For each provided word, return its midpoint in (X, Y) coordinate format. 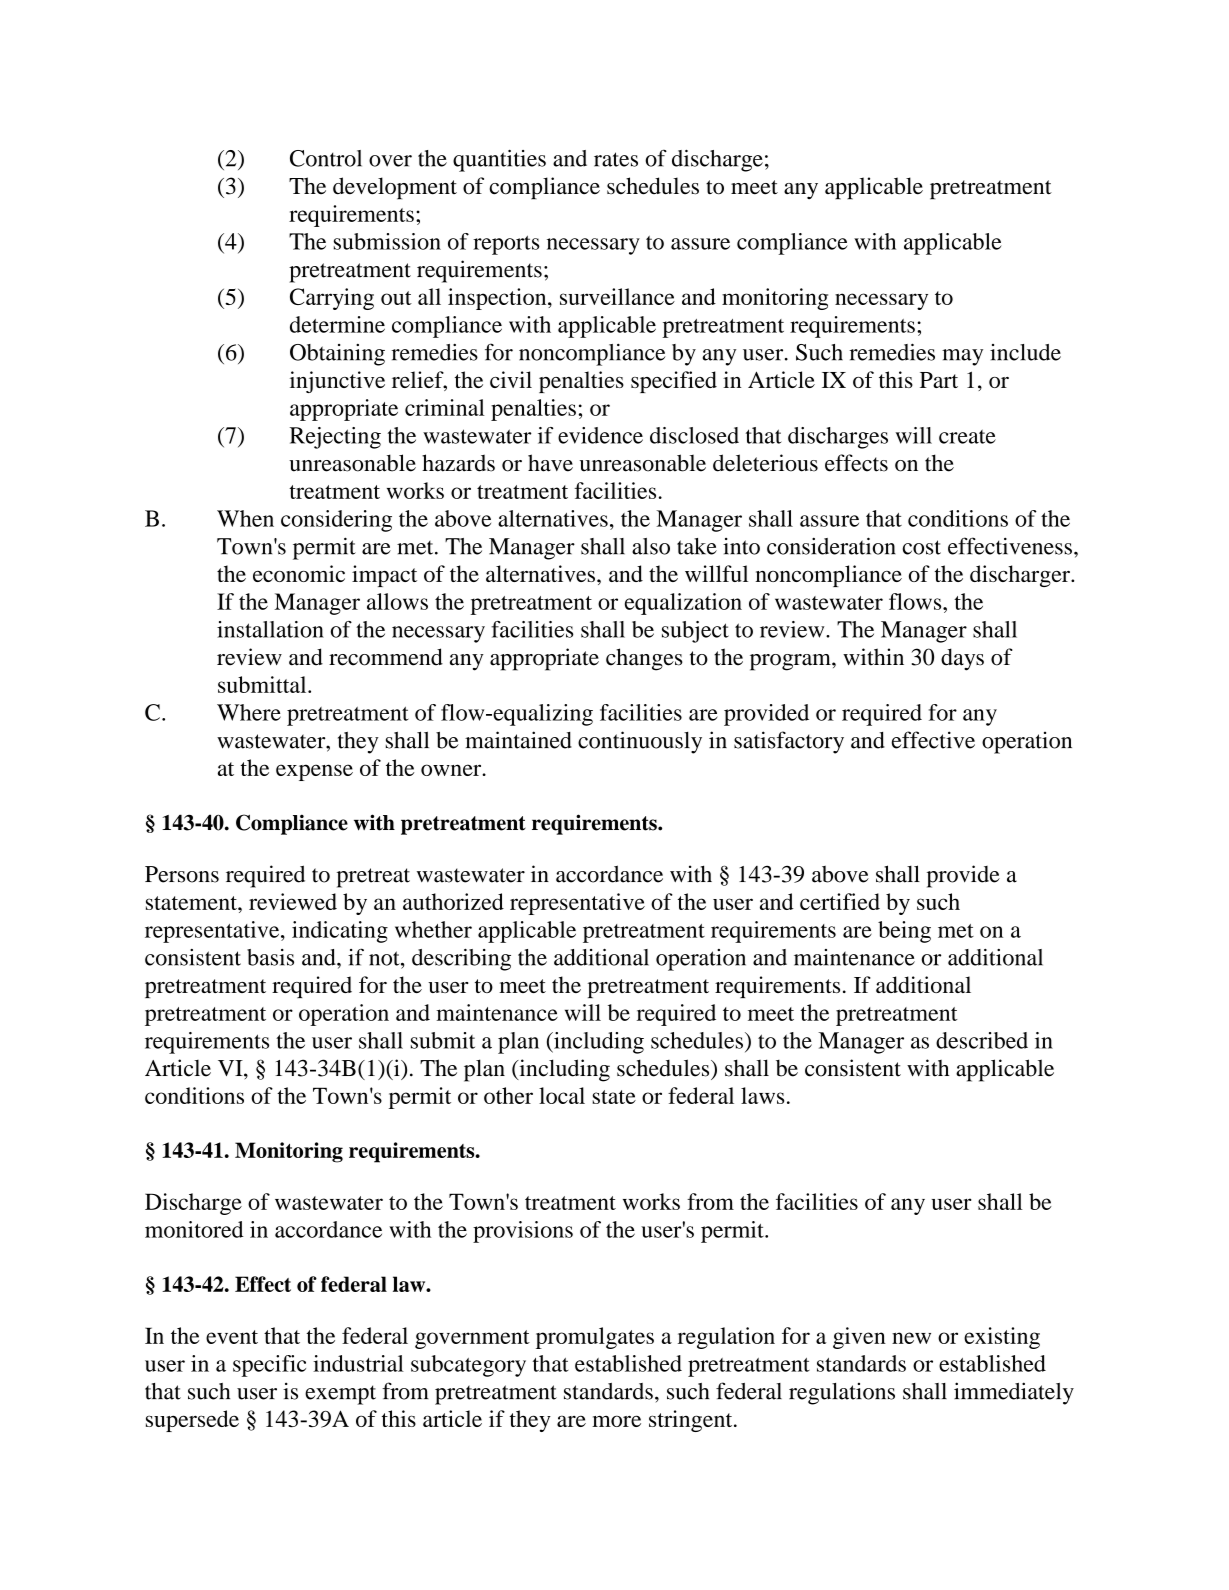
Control (326, 158)
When (245, 518)
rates (616, 159)
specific (269, 1366)
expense (314, 772)
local (562, 1095)
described (982, 1040)
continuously (640, 742)
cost (922, 547)
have (550, 463)
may (962, 357)
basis (270, 957)
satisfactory (789, 742)
